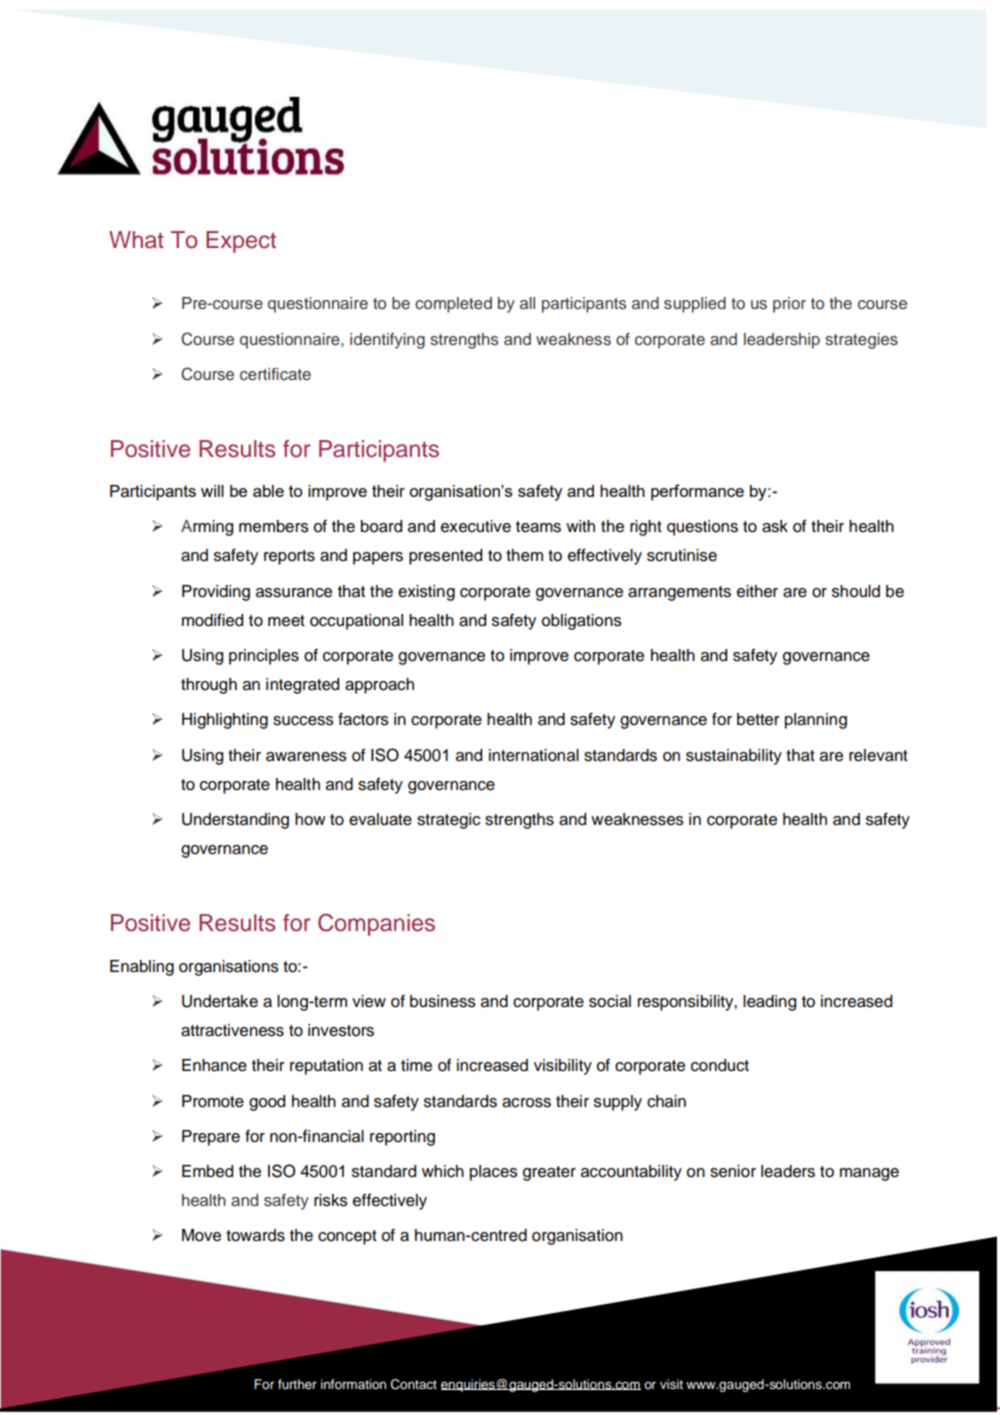 This image has height=1415, width=1000. What do you see at coordinates (297, 1384) in the image?
I see `further` at bounding box center [297, 1384].
